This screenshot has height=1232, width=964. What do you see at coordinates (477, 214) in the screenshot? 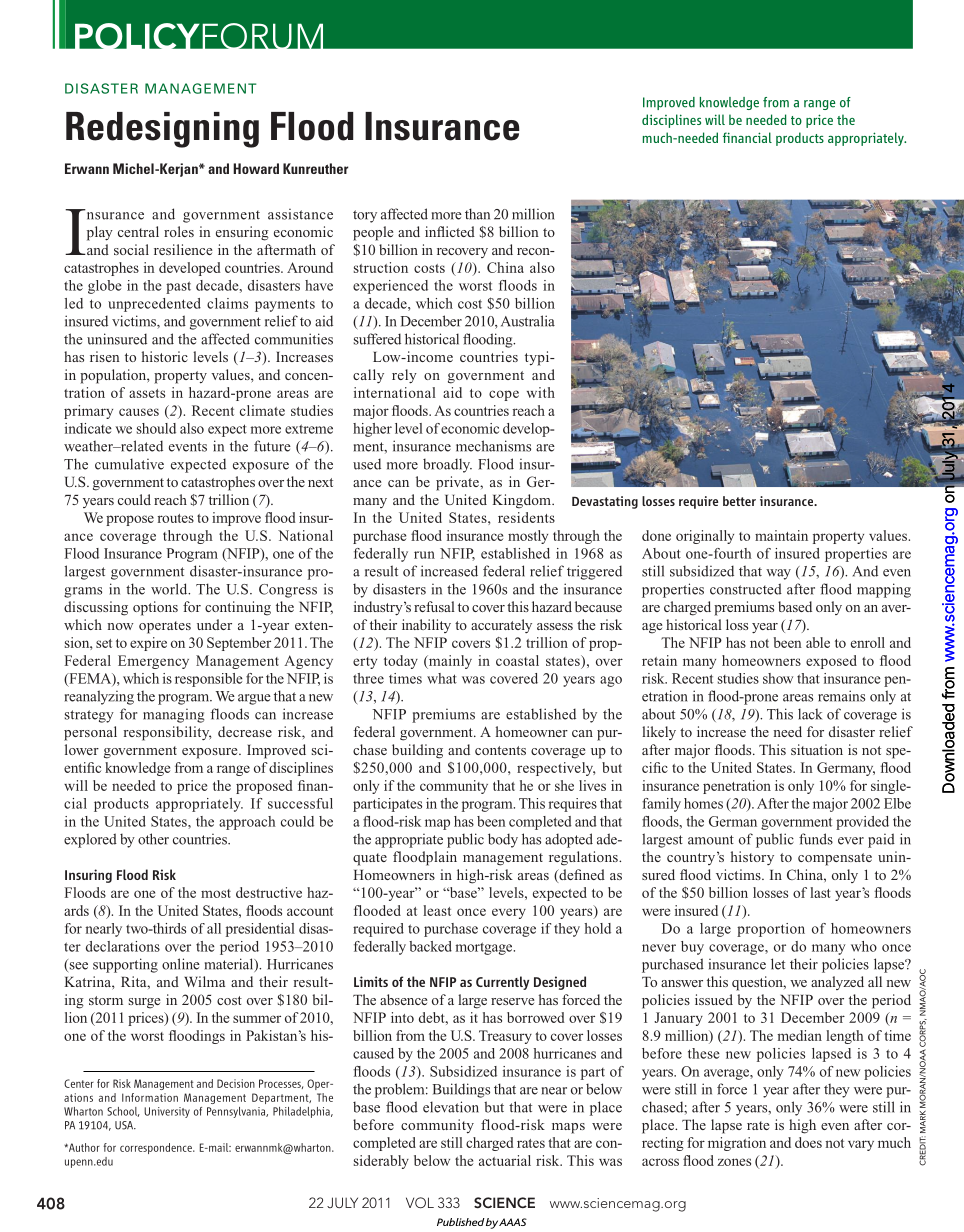
I see `than` at bounding box center [477, 214].
